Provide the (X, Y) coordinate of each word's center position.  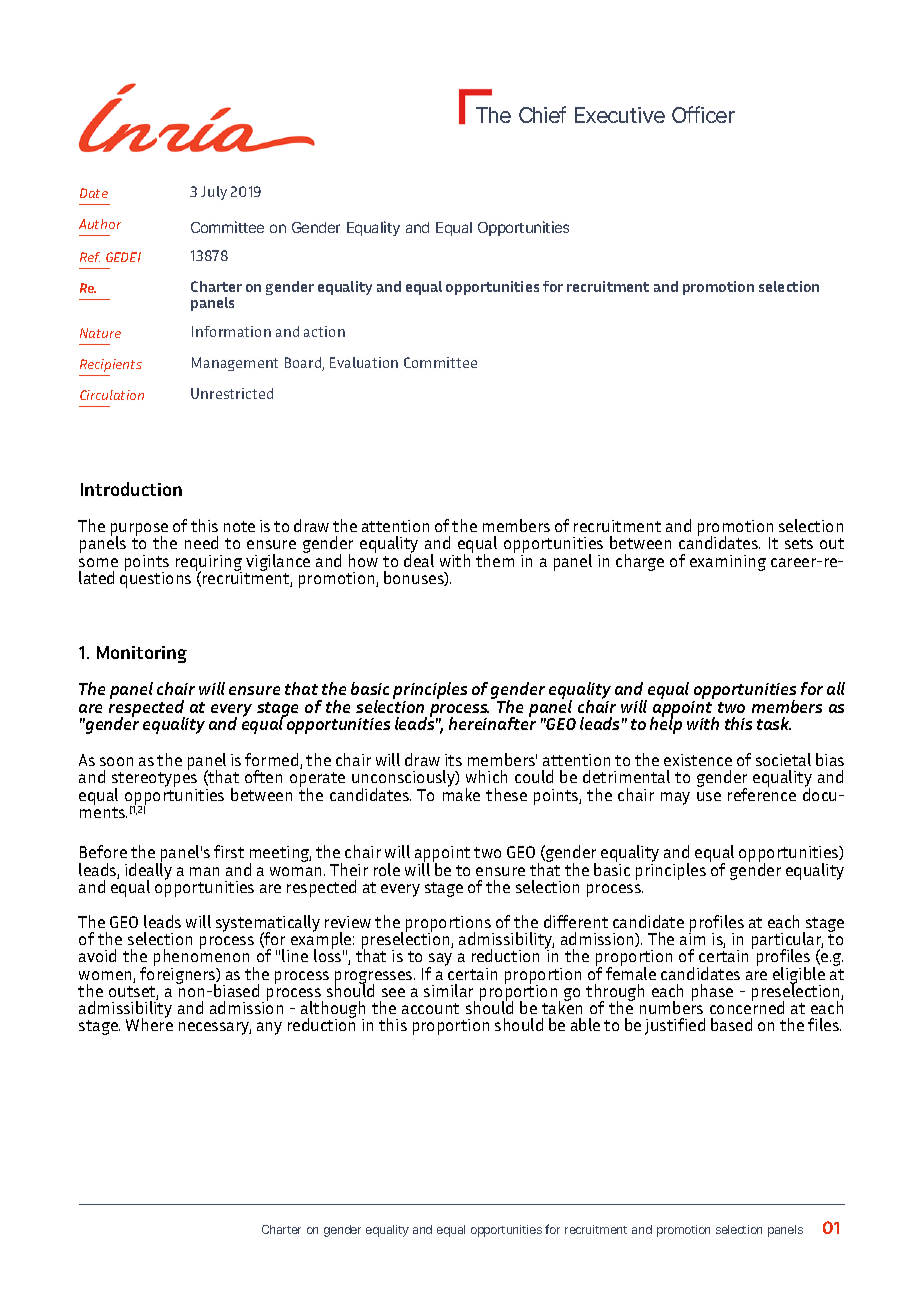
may (675, 798)
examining (728, 563)
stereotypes (154, 781)
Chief (542, 114)
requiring (209, 564)
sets (799, 543)
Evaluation (364, 362)
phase (712, 992)
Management (235, 364)
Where (149, 1023)
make (461, 793)
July (214, 193)
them (495, 559)
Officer (703, 114)
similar (448, 990)
